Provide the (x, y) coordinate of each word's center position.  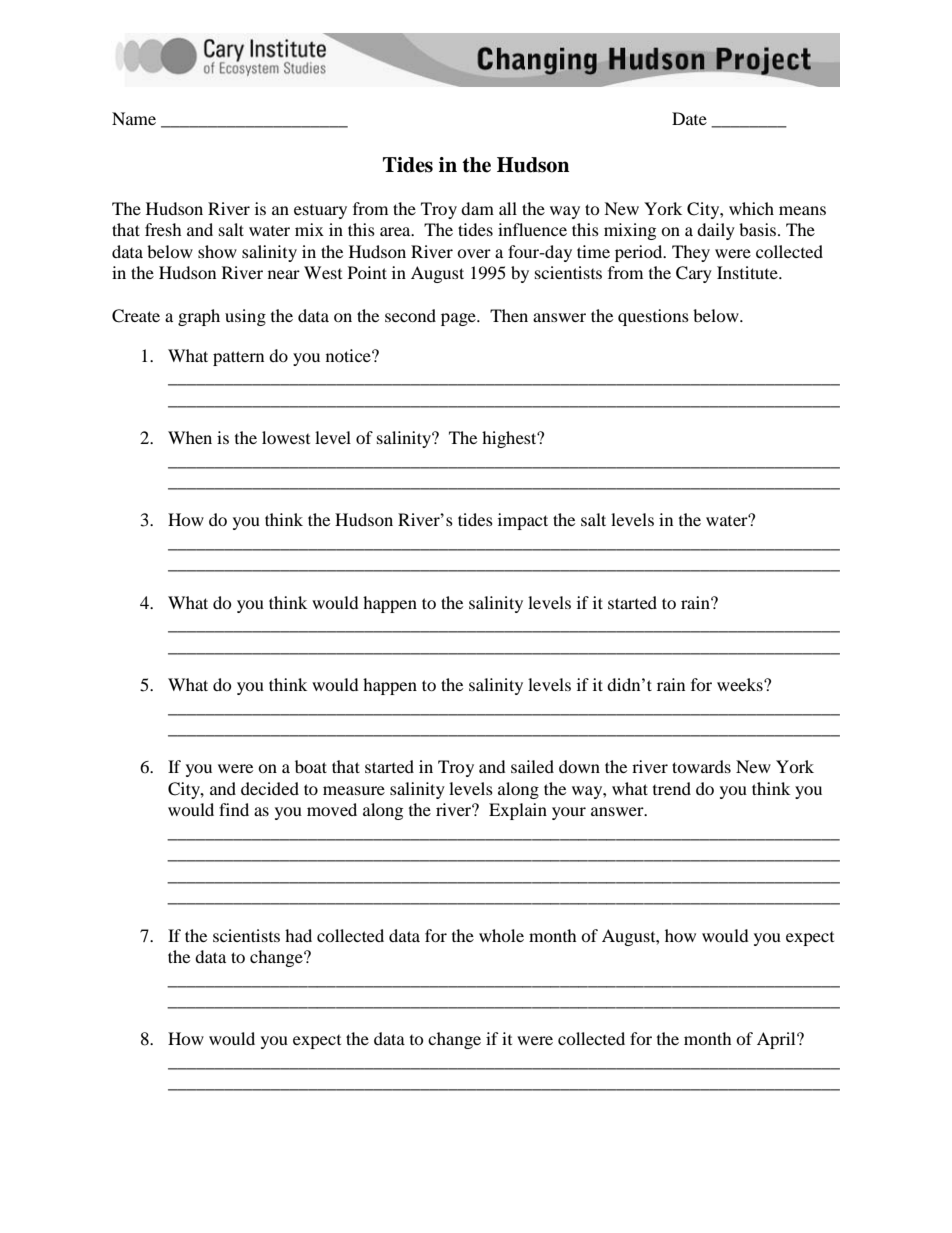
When (190, 437)
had (298, 935)
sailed (532, 766)
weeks (741, 684)
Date (689, 118)
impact (523, 521)
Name (134, 118)
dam (477, 208)
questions (653, 317)
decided (270, 788)
